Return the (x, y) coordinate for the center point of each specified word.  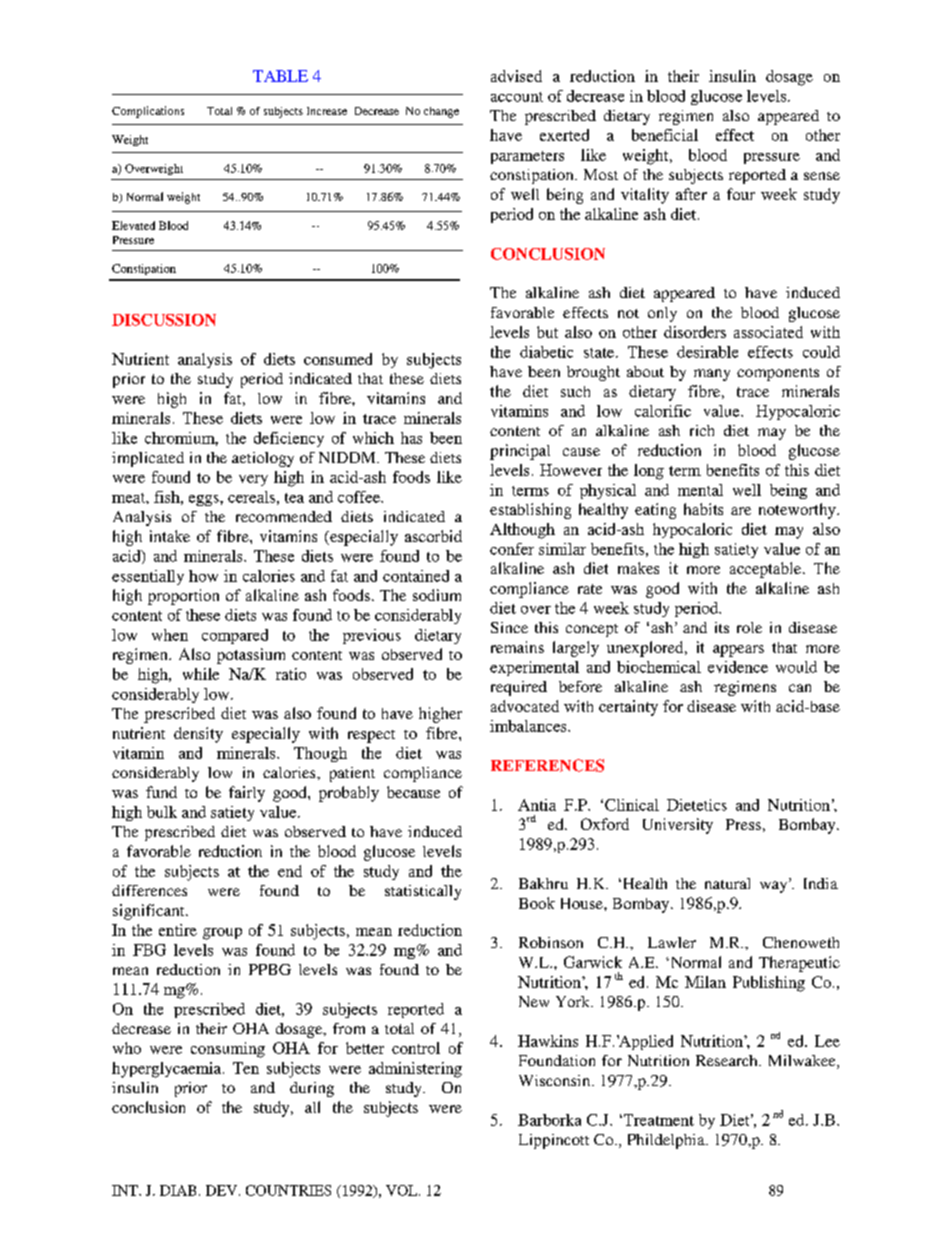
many (712, 375)
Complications (148, 112)
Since (509, 627)
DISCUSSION (164, 320)
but (547, 332)
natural (727, 883)
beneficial (665, 135)
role (749, 627)
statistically (423, 892)
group (222, 934)
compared (235, 636)
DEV (223, 1190)
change (441, 112)
